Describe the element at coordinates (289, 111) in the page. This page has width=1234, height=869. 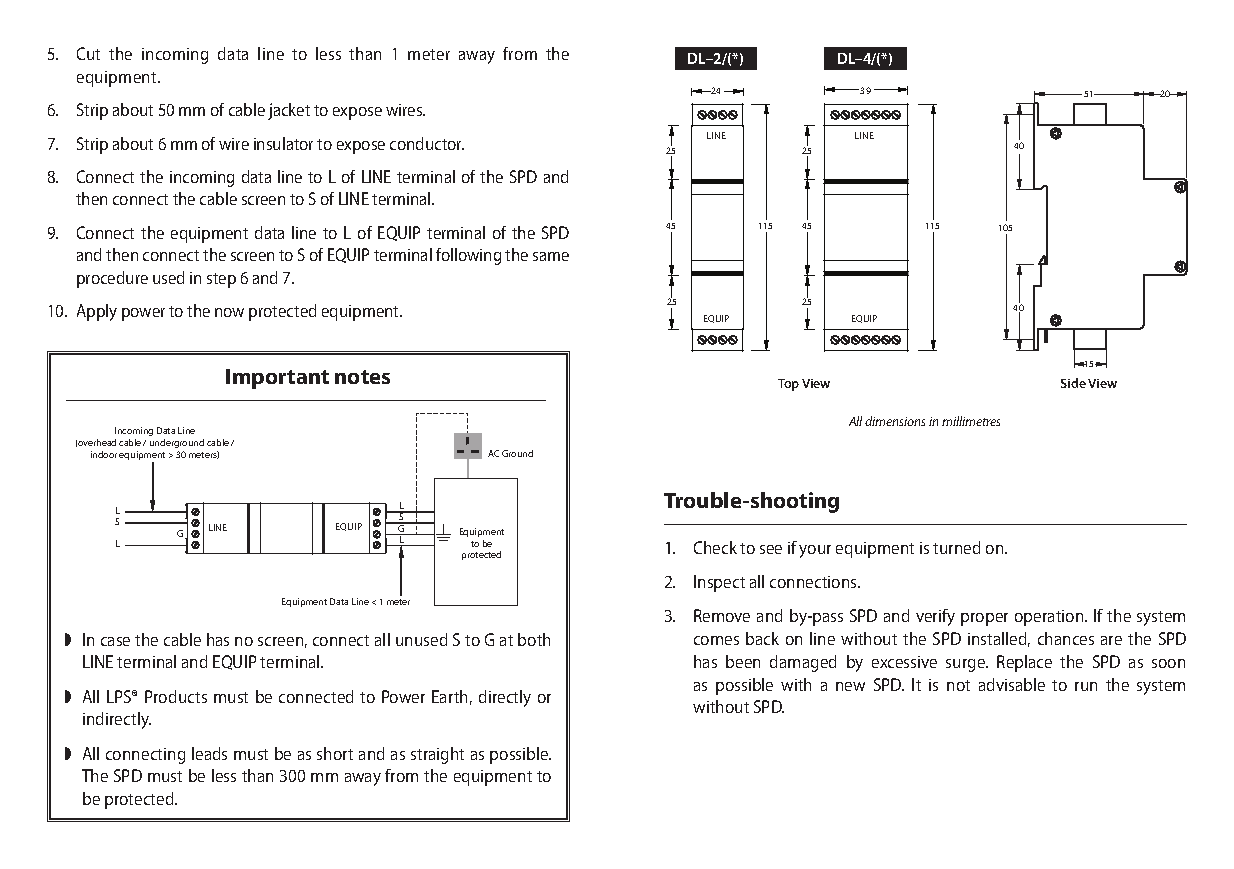
I see `jacket` at that location.
